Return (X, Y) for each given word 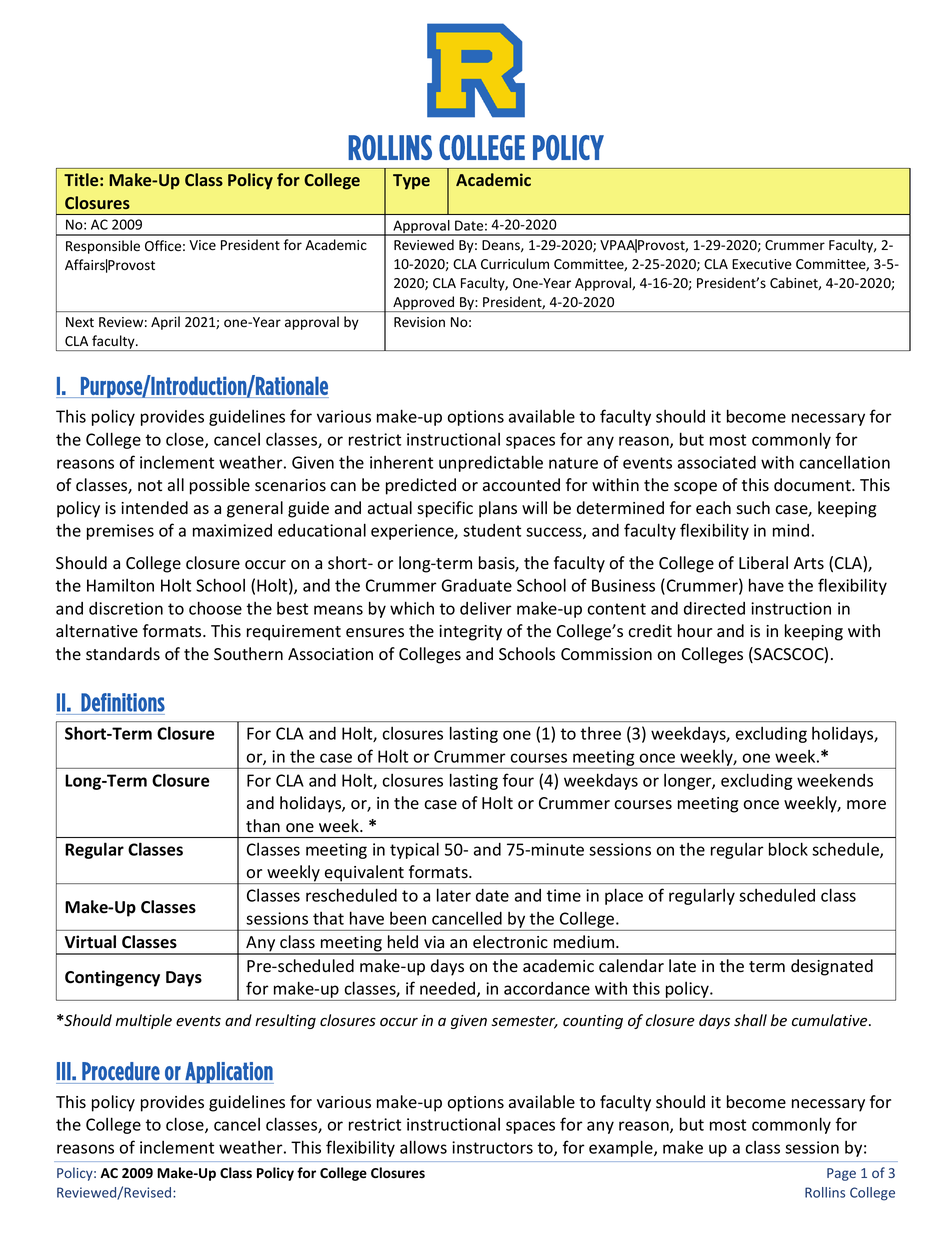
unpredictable (491, 463)
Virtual (90, 942)
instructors (492, 1147)
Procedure (121, 1071)
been (408, 918)
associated (717, 462)
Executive (762, 264)
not (150, 486)
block (788, 849)
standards (123, 654)
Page (841, 1174)
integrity (470, 633)
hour (695, 631)
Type (411, 182)
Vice (202, 245)
